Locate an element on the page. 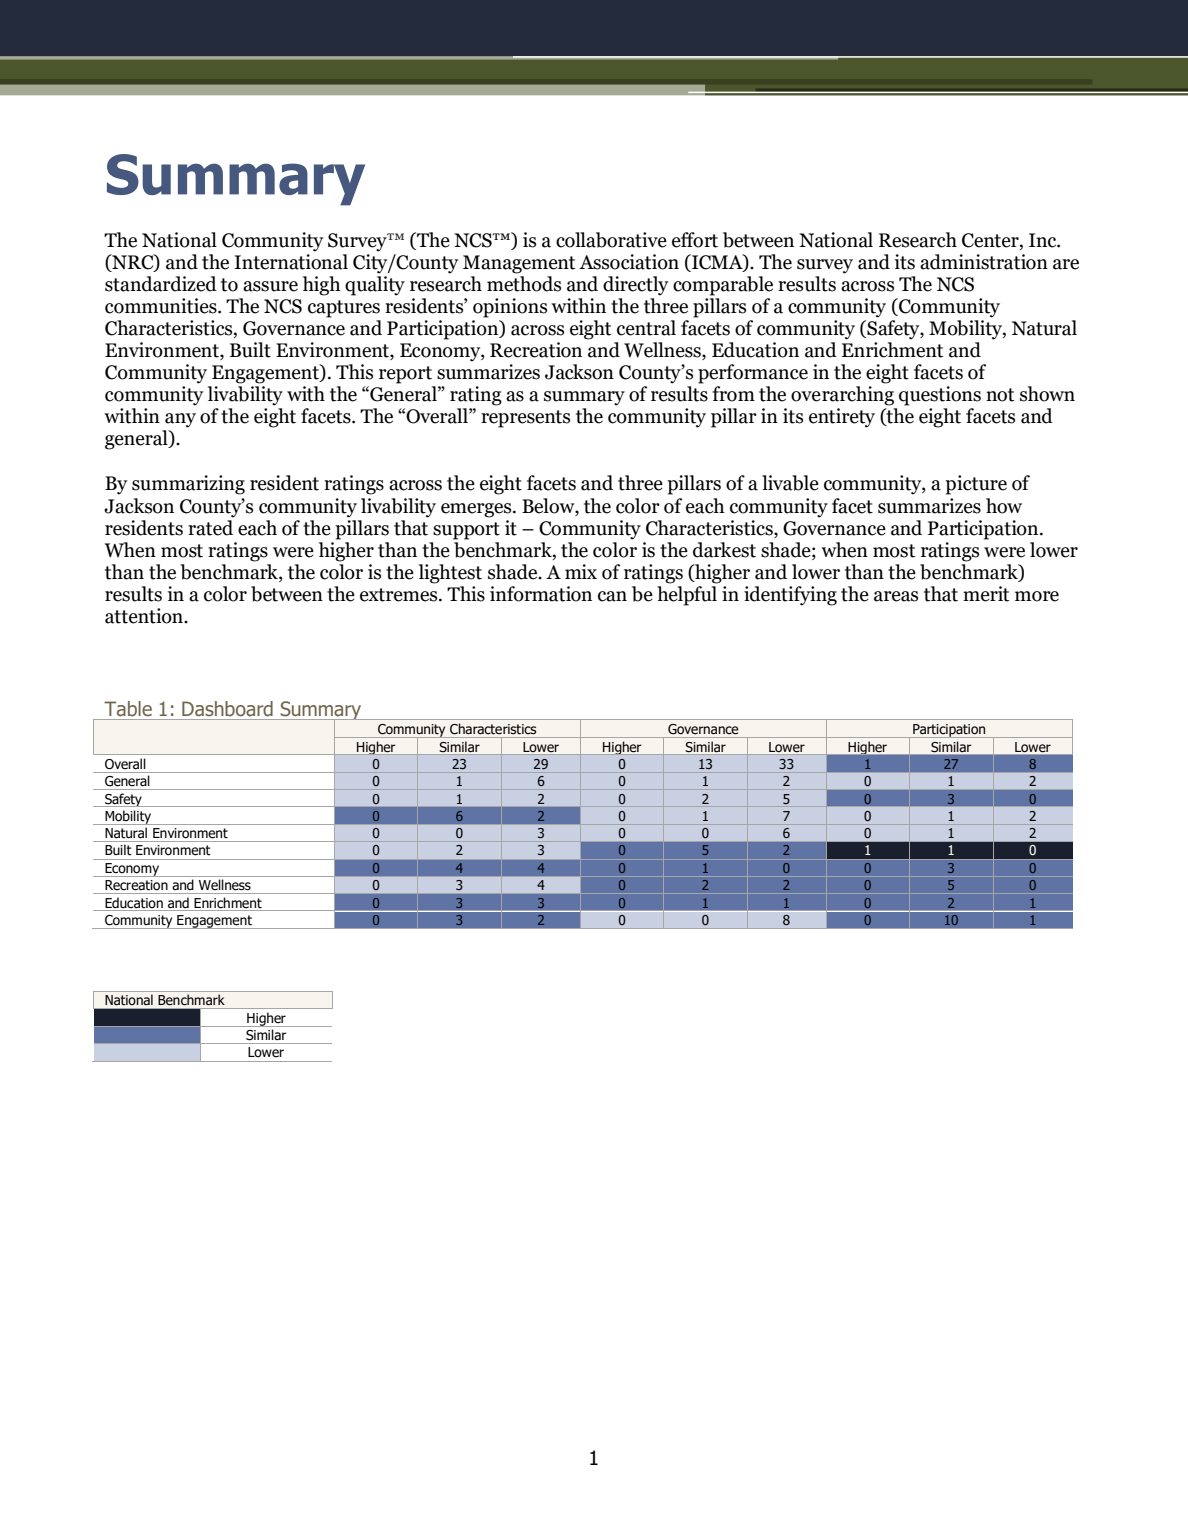 The height and width of the document is (1538, 1188). assure is located at coordinates (270, 286).
